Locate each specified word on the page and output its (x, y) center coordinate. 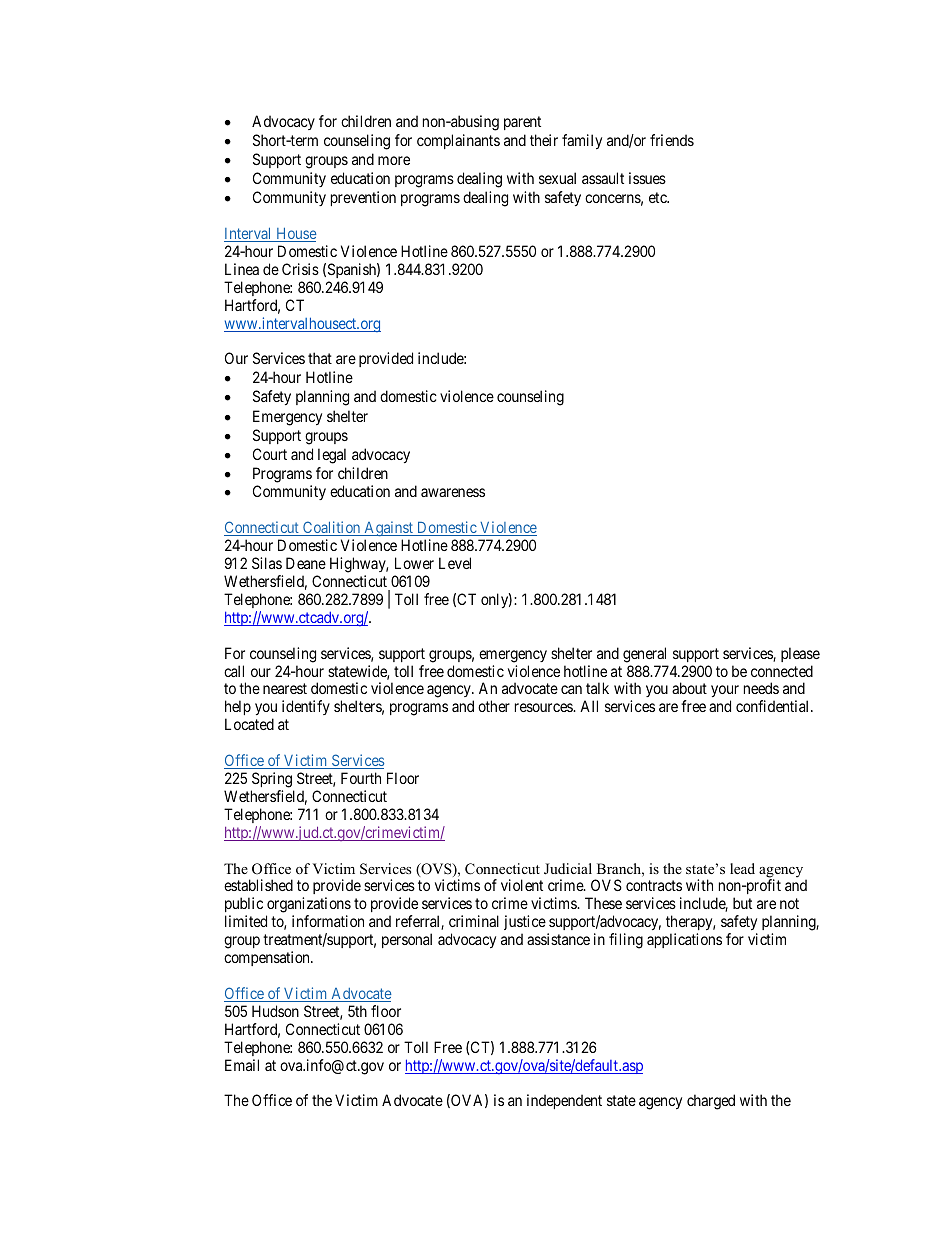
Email (242, 1065)
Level (455, 563)
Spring (272, 780)
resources (544, 707)
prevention (363, 198)
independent (564, 1101)
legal (332, 456)
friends (672, 140)
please (800, 654)
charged (711, 1102)
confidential (774, 706)
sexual (557, 178)
